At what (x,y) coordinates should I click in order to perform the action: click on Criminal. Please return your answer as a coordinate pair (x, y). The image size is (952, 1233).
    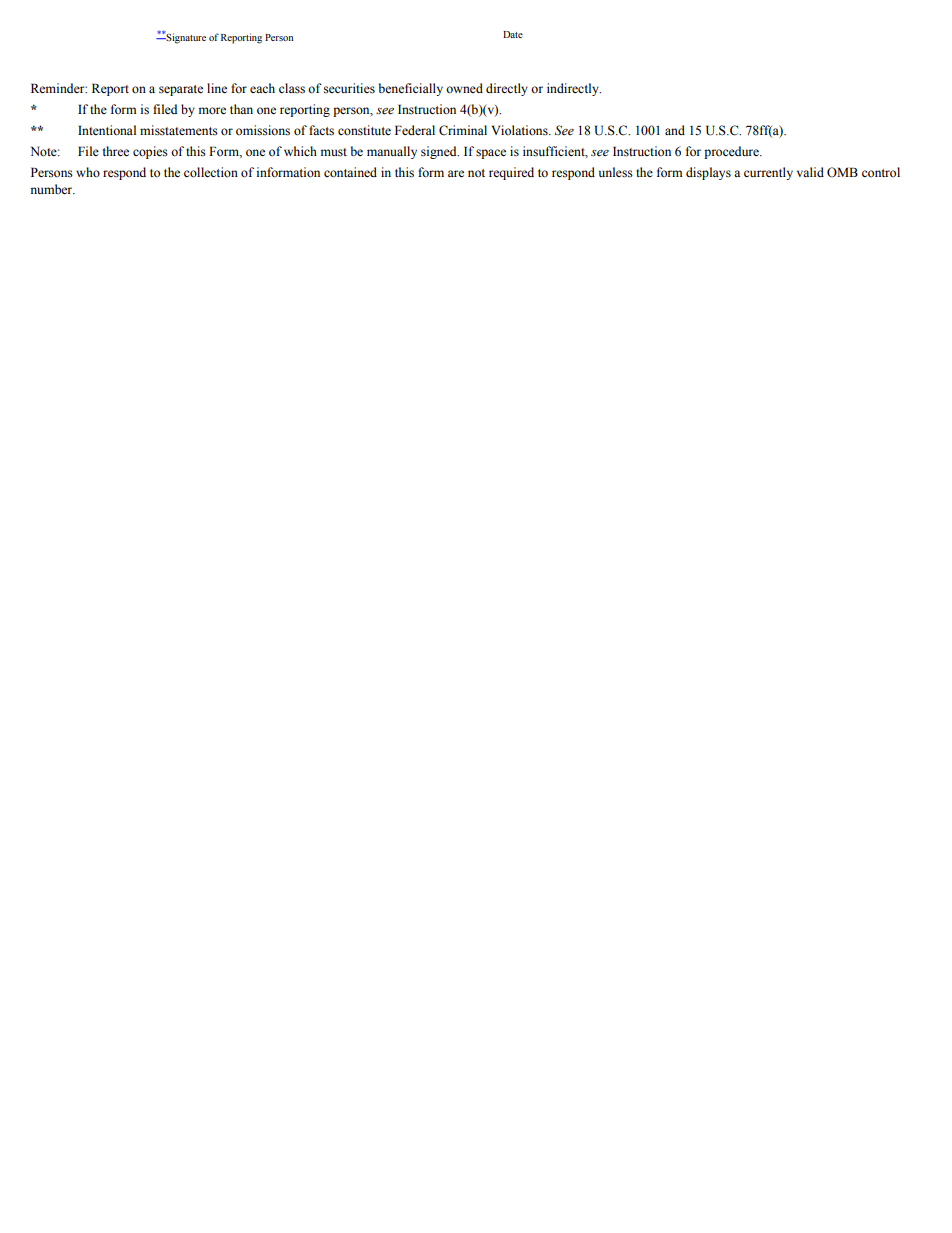
    Looking at the image, I should click on (463, 130).
